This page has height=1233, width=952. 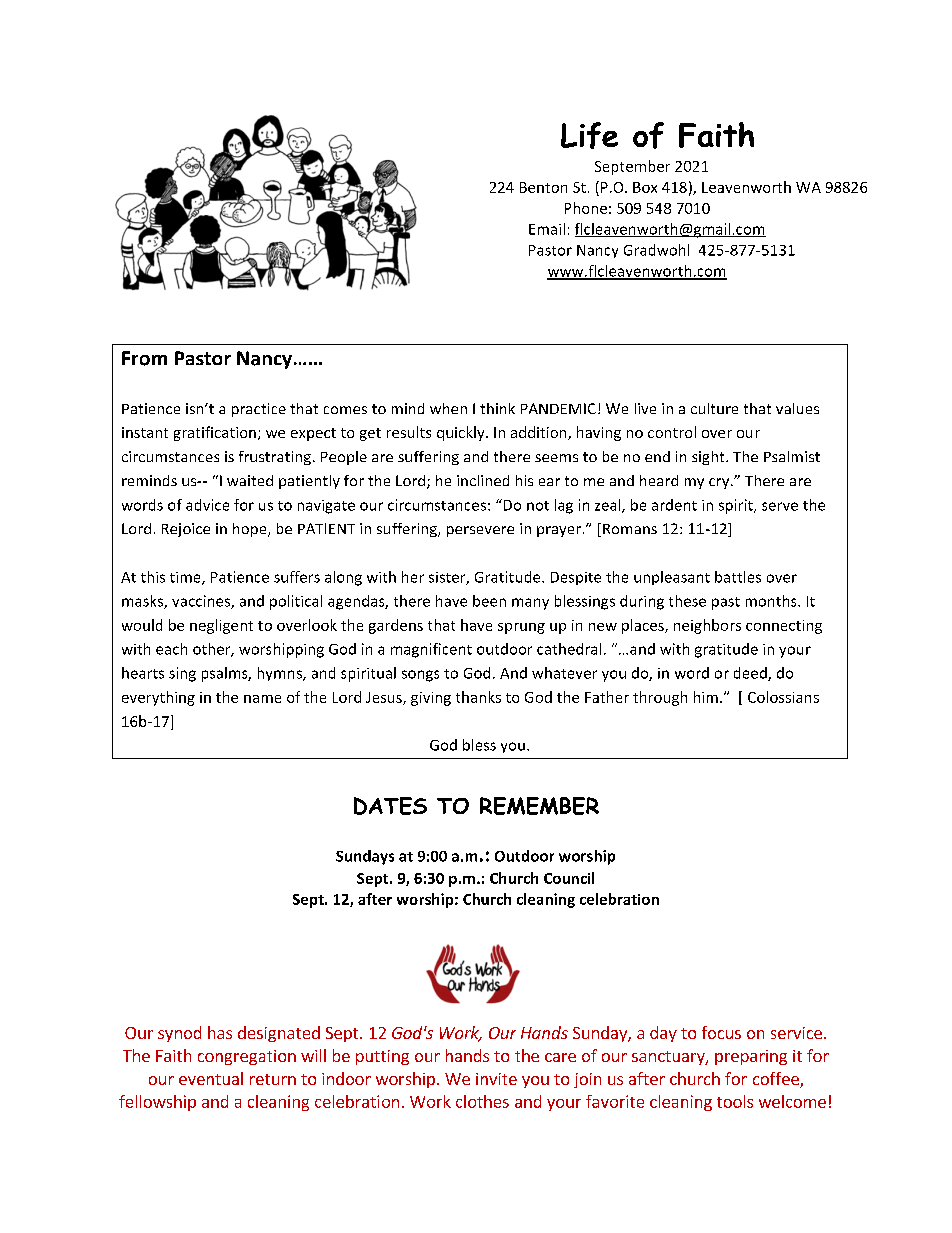 What do you see at coordinates (543, 187) in the page?
I see `Benton` at bounding box center [543, 187].
